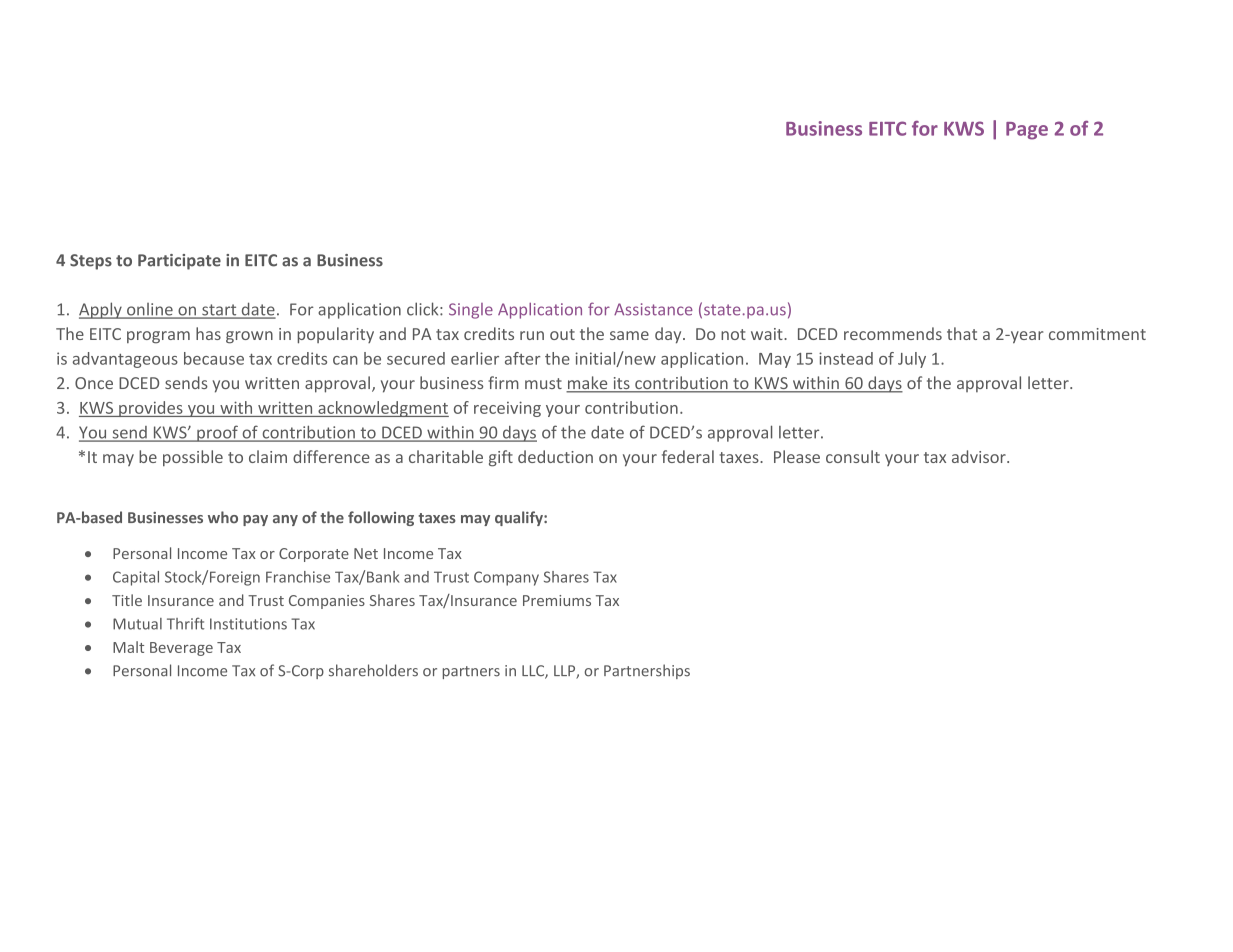 Image resolution: width=1233 pixels, height=952 pixels. I want to click on deduction, so click(555, 456).
